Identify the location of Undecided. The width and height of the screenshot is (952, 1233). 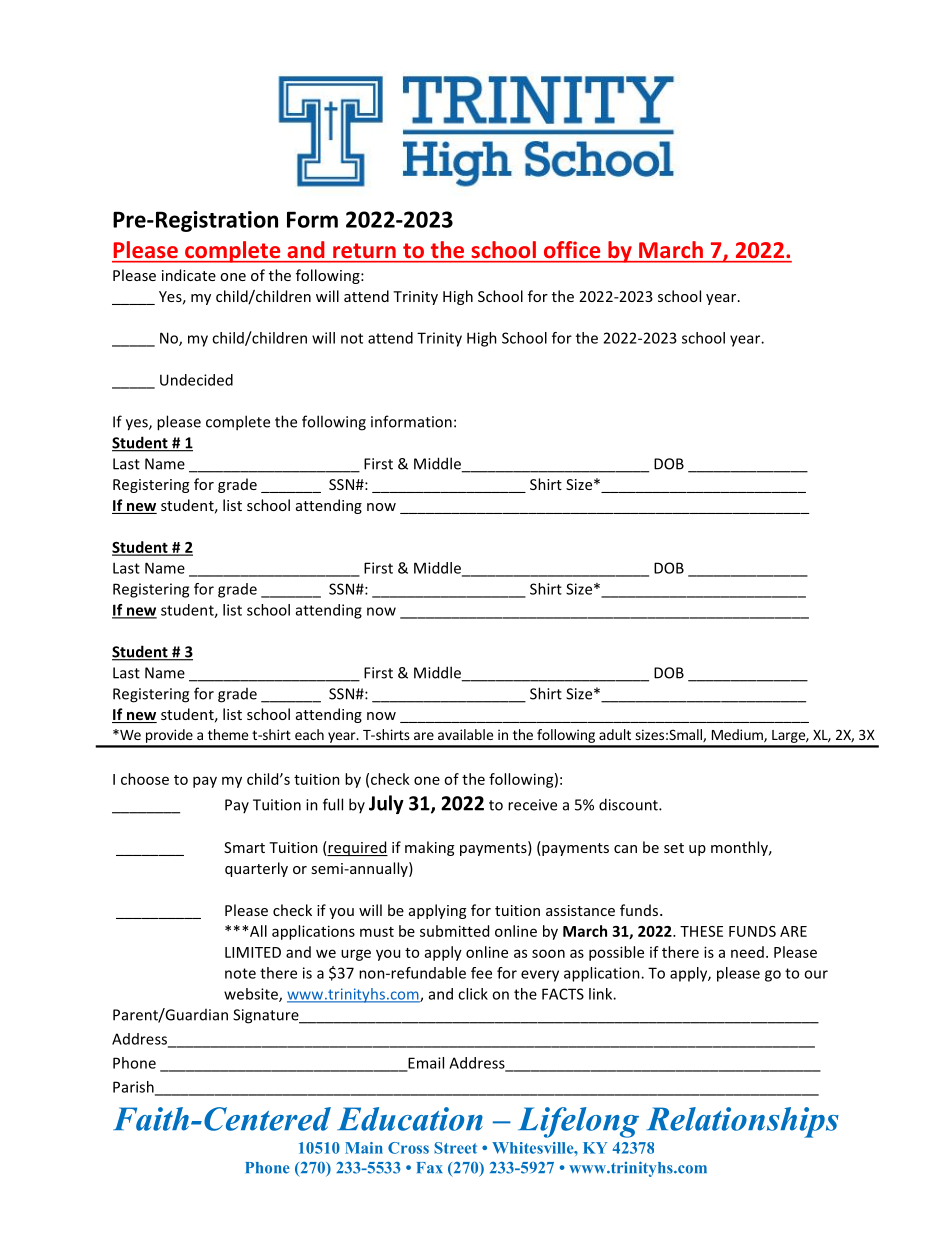
(196, 380).
